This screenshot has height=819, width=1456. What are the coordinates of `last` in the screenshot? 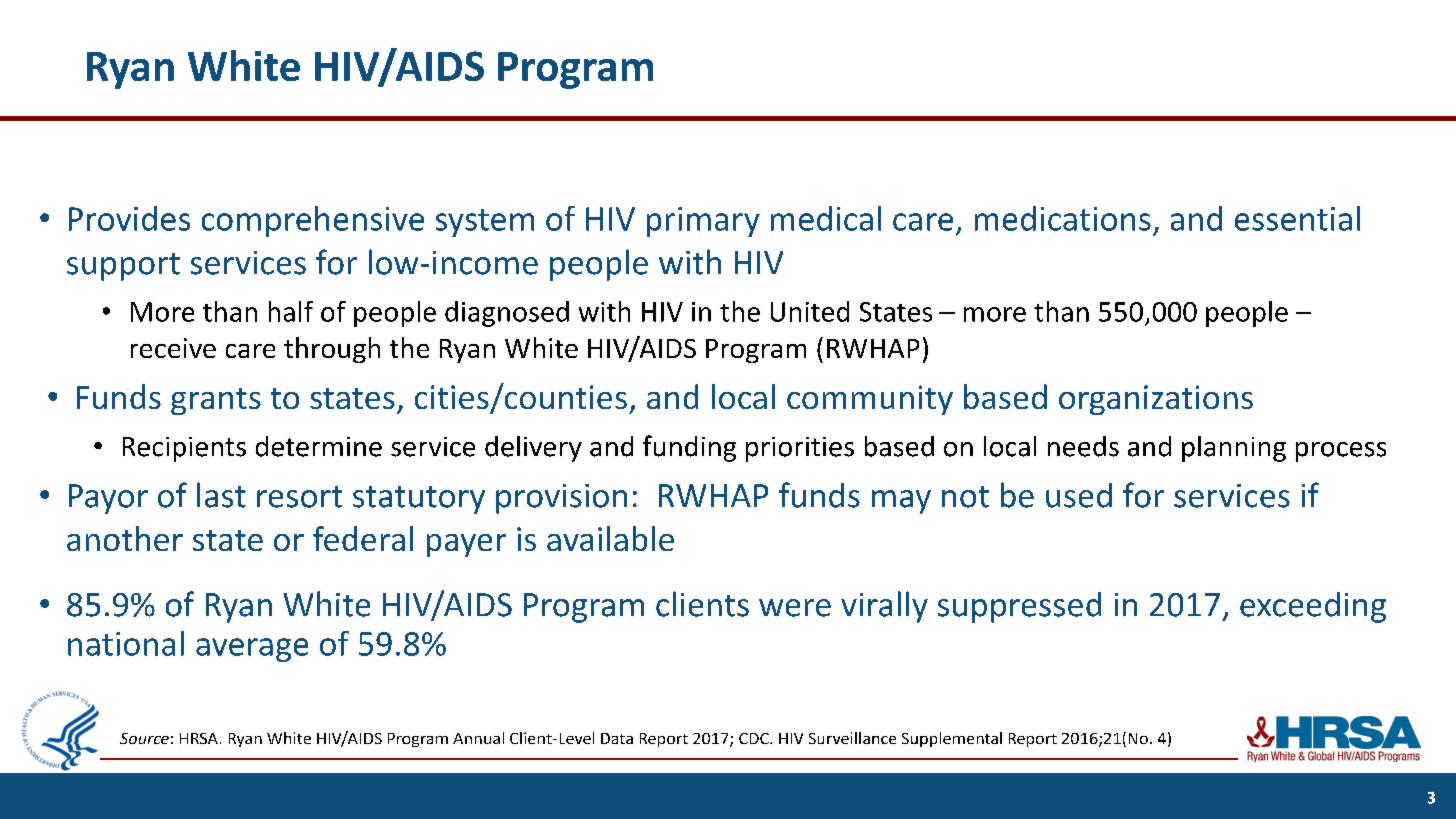 It's located at (221, 495).
